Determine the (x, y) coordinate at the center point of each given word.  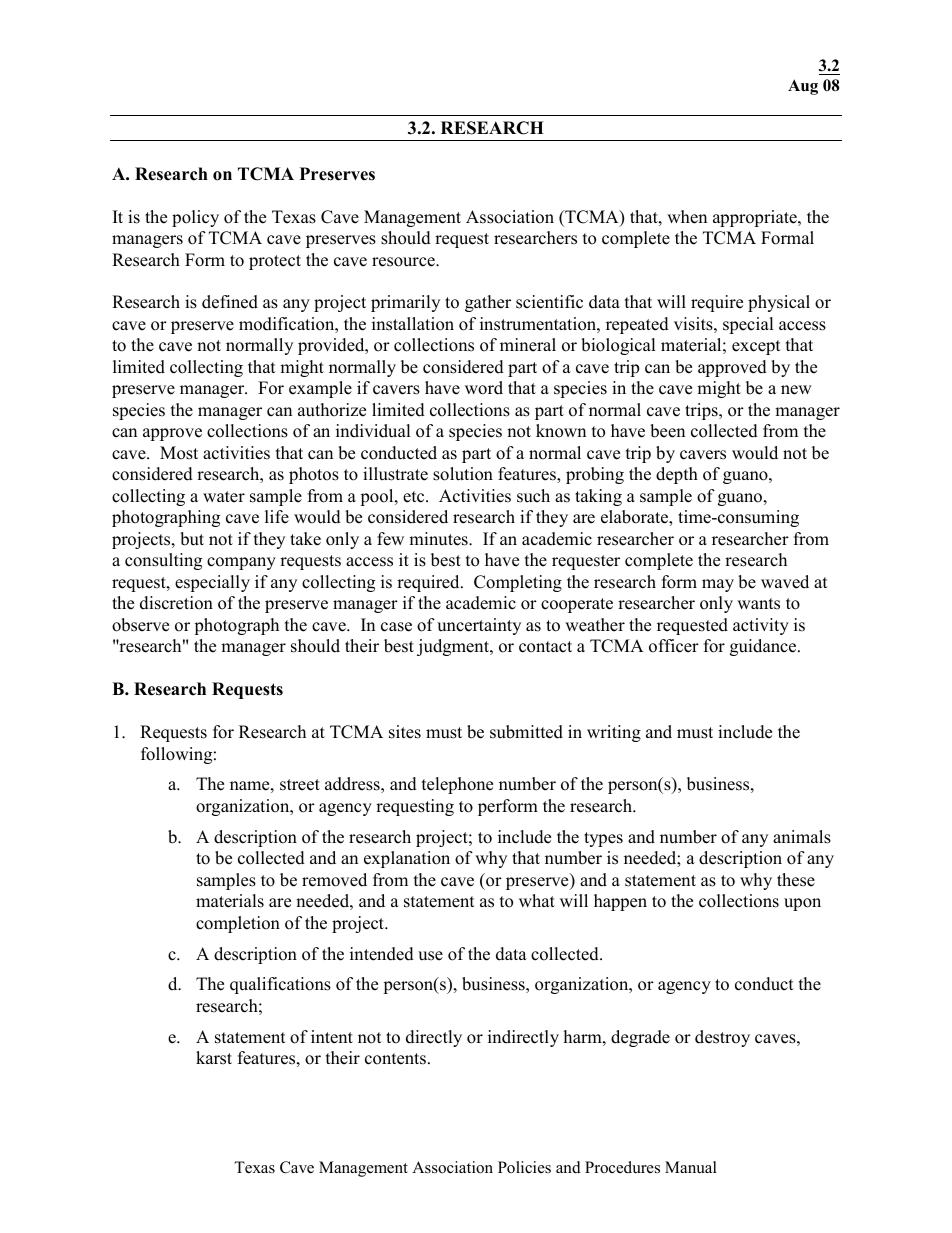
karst (214, 1058)
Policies (524, 1167)
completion (238, 924)
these (796, 880)
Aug (803, 87)
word (484, 388)
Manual (691, 1167)
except (756, 347)
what (537, 900)
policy (195, 218)
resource (404, 262)
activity (761, 626)
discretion (176, 603)
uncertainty (479, 626)
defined (230, 302)
